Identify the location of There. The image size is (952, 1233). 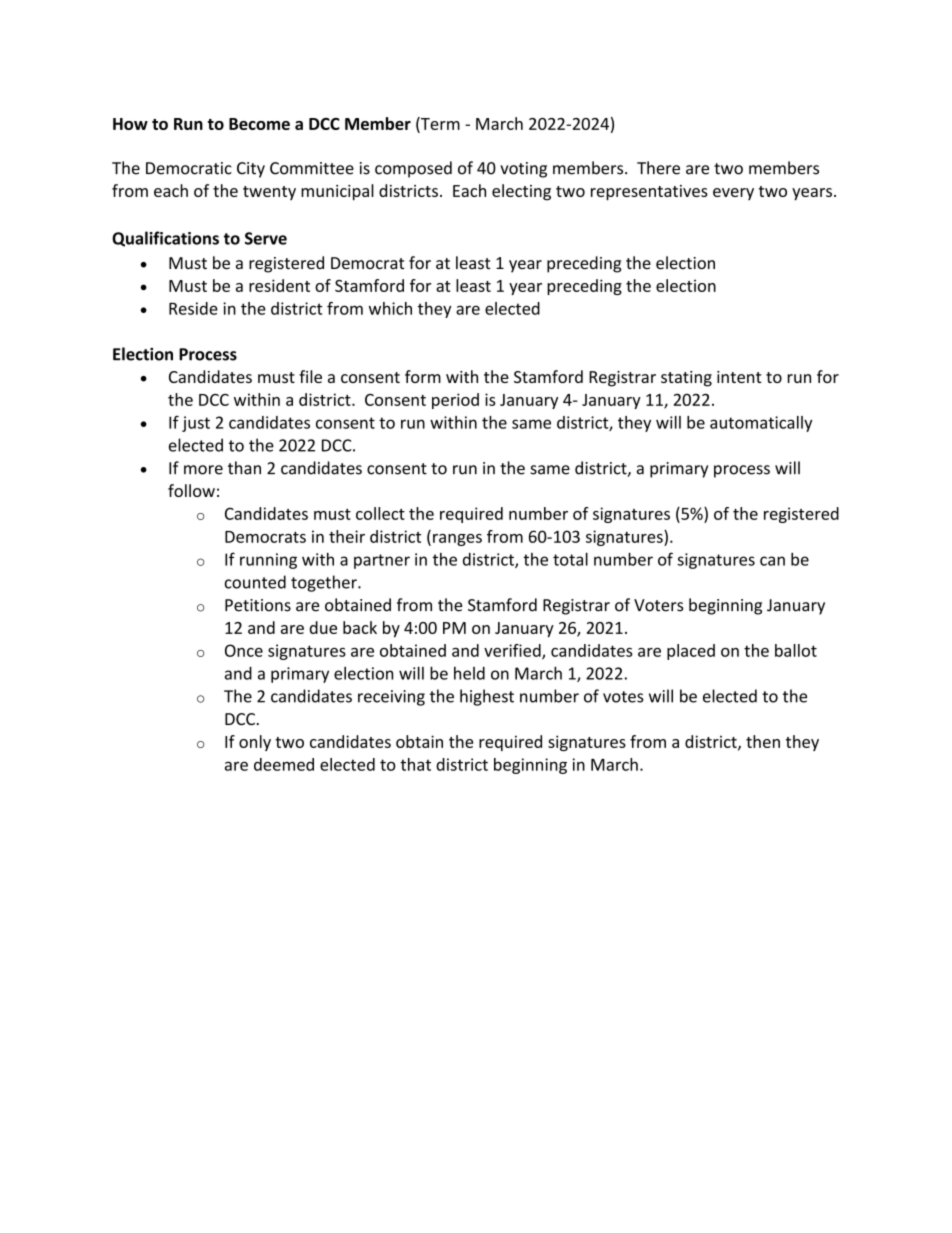
(658, 168).
